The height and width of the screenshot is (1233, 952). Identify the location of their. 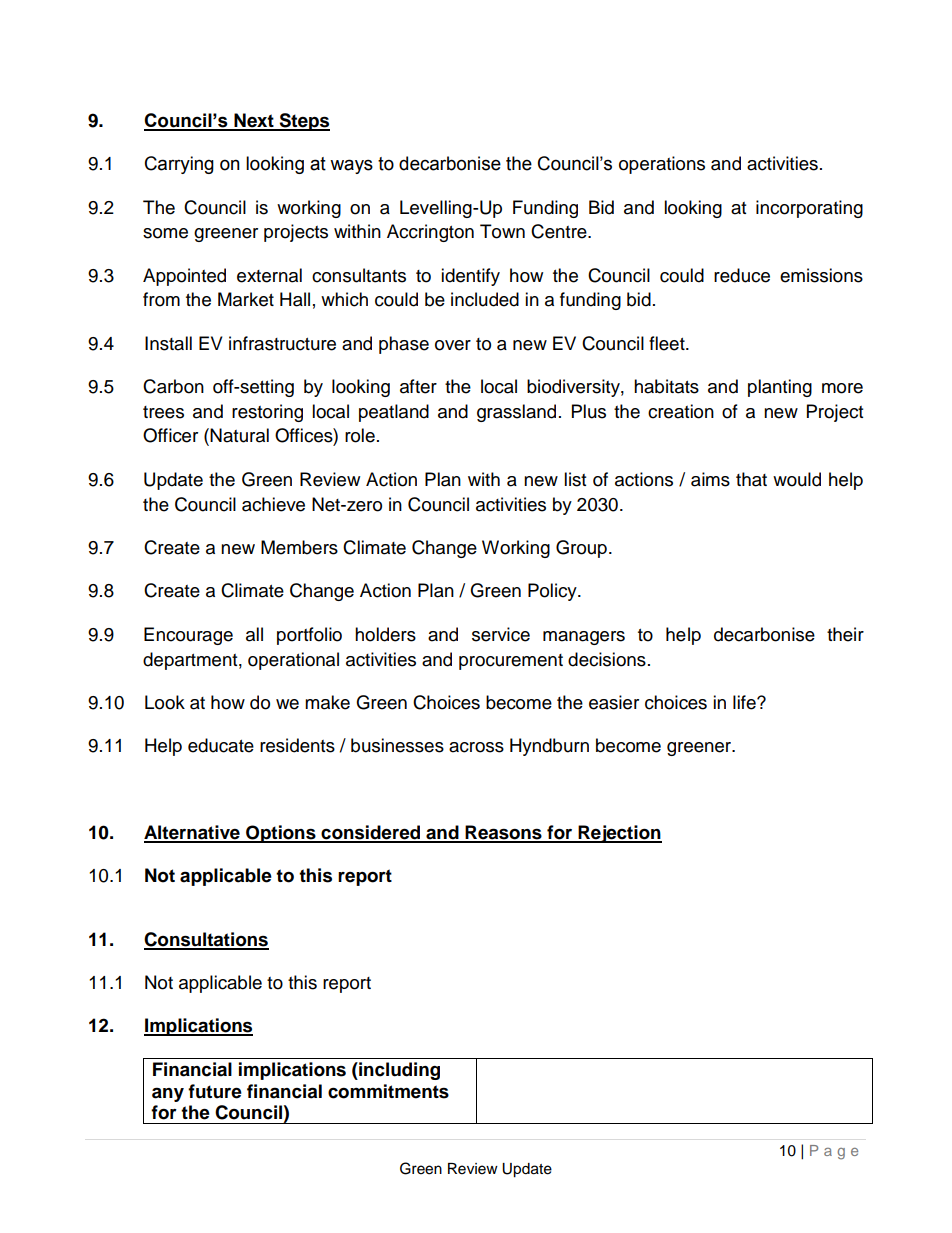
(845, 634).
